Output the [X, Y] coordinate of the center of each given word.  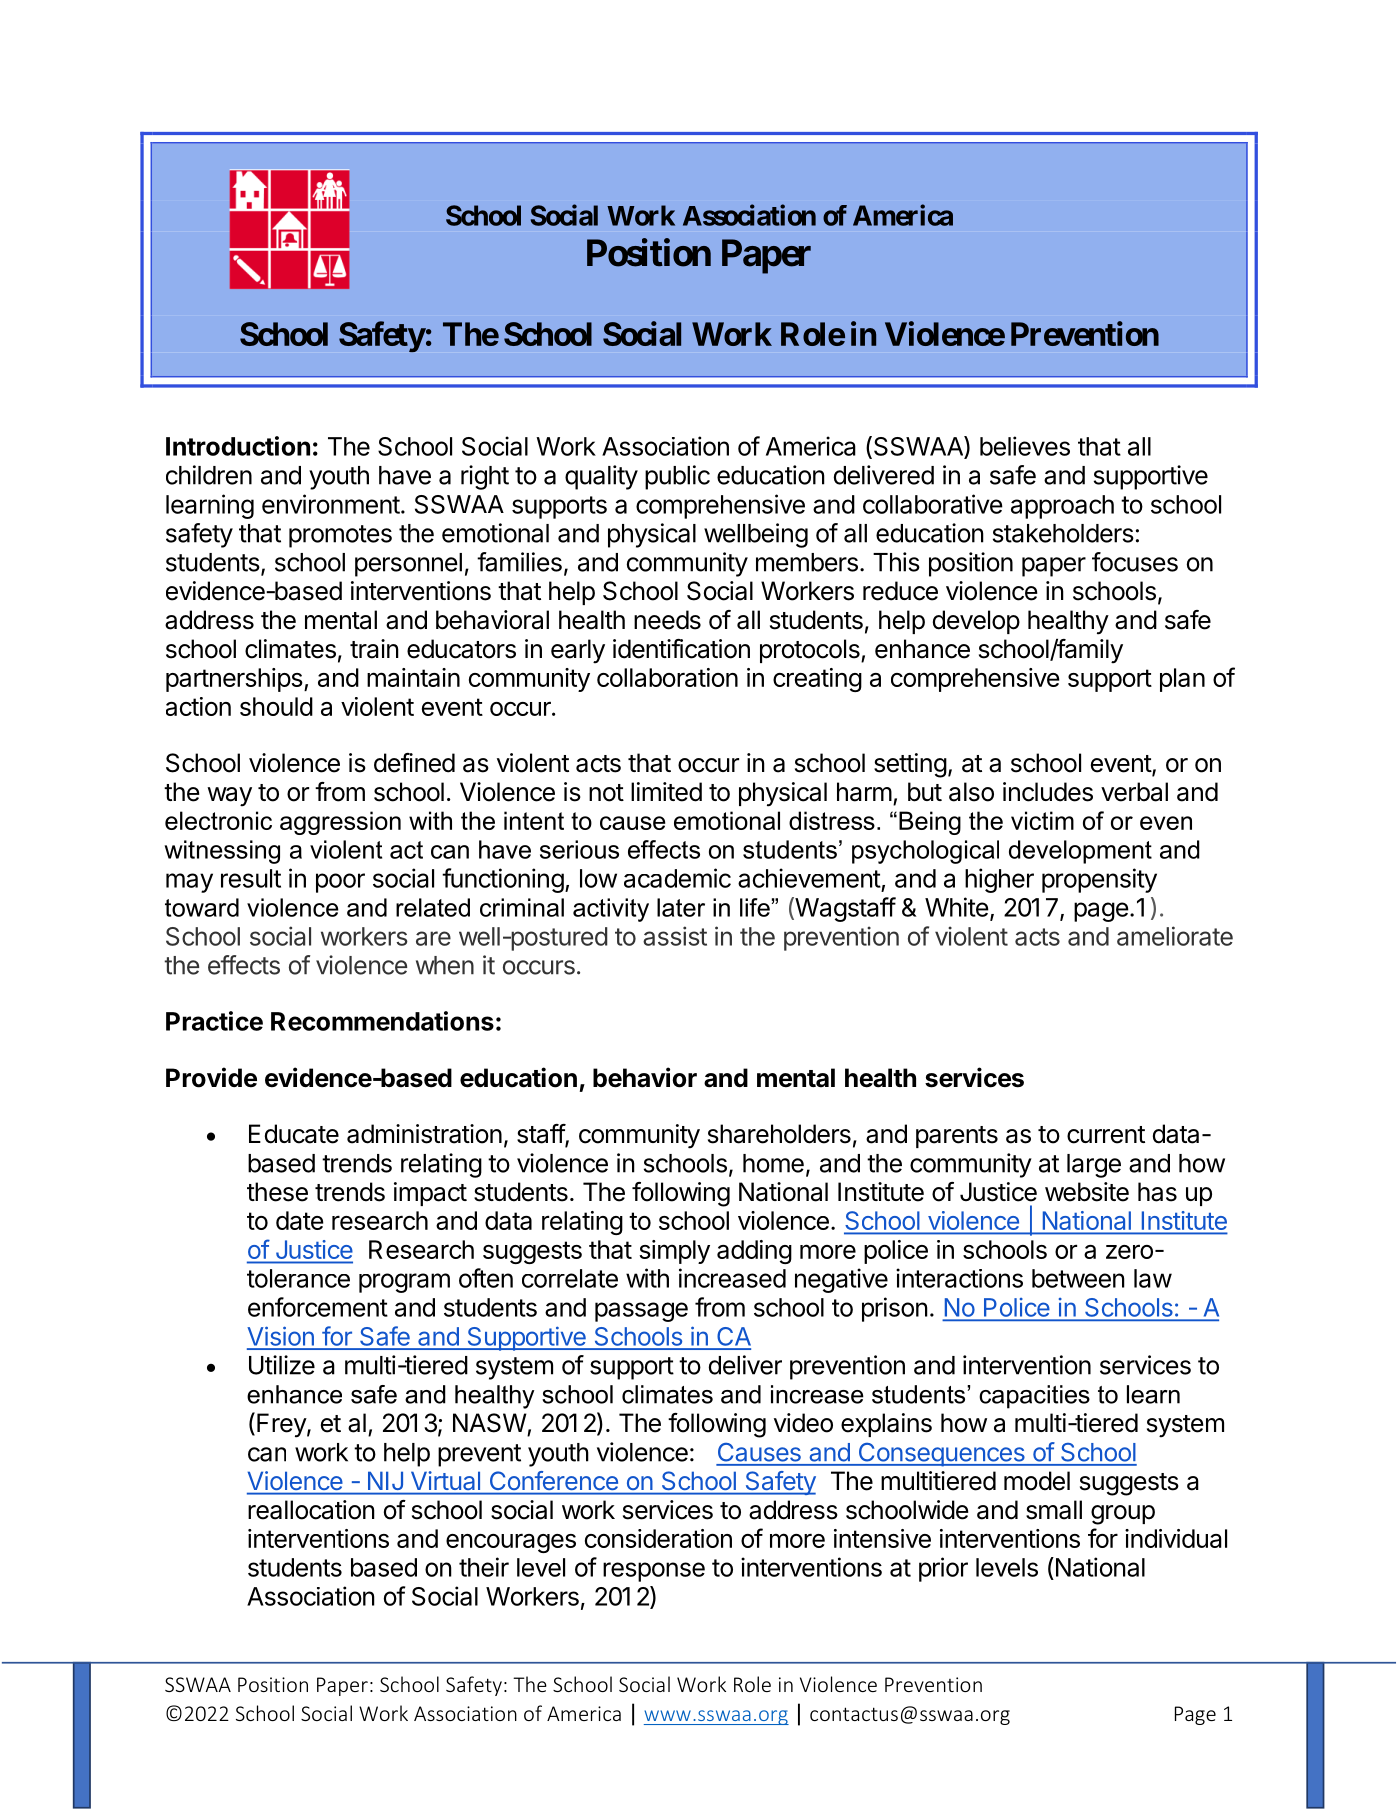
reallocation [311, 1510]
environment [331, 504]
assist [675, 936]
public [677, 477]
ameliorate [1175, 936]
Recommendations [382, 1021]
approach [1062, 507]
